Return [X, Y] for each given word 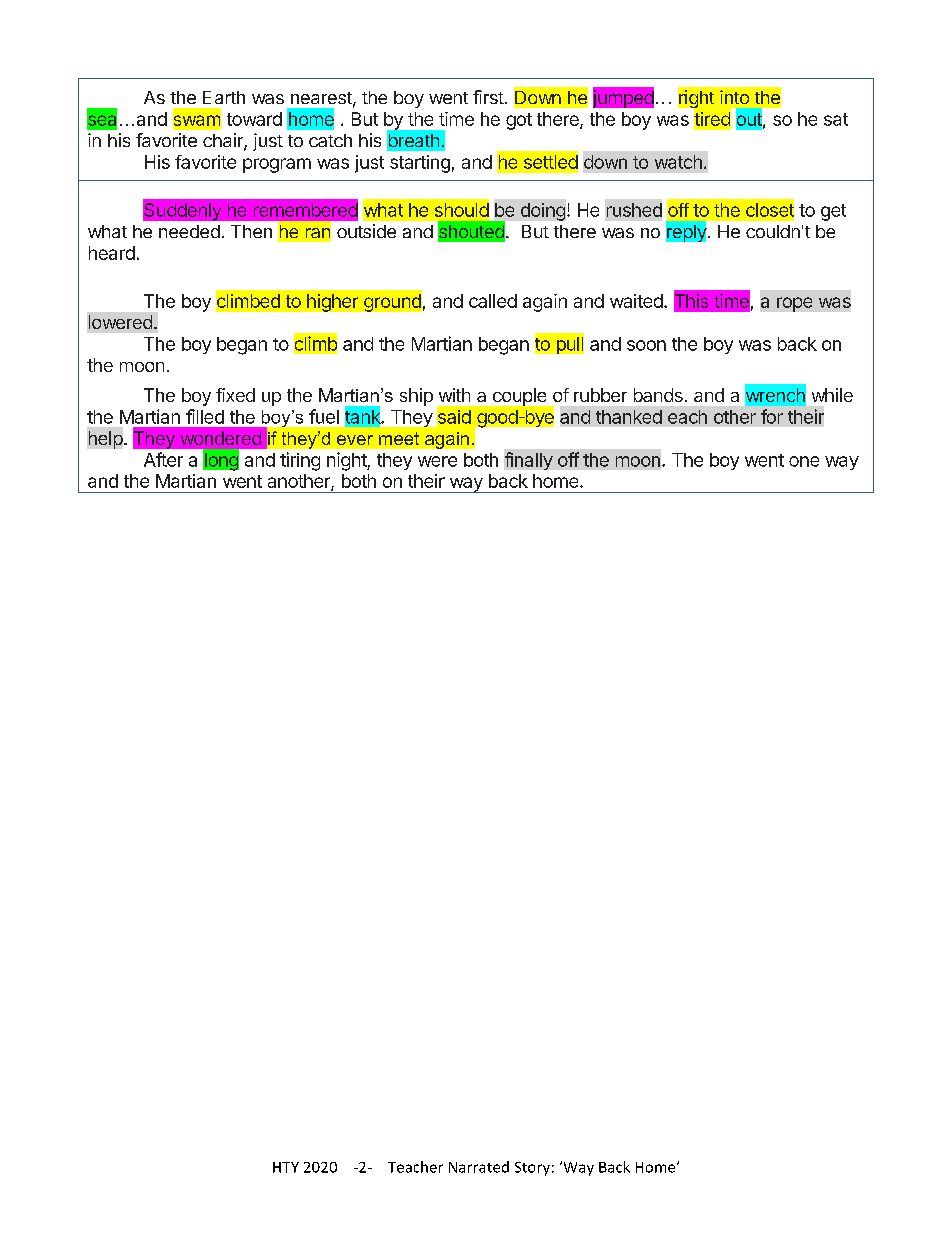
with [454, 395]
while [832, 395]
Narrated [479, 1167]
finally [529, 461]
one [804, 461]
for [772, 416]
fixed [235, 395]
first [488, 97]
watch [678, 162]
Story [532, 1169]
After [163, 459]
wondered [221, 438]
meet [399, 438]
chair [224, 141]
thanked [629, 417]
